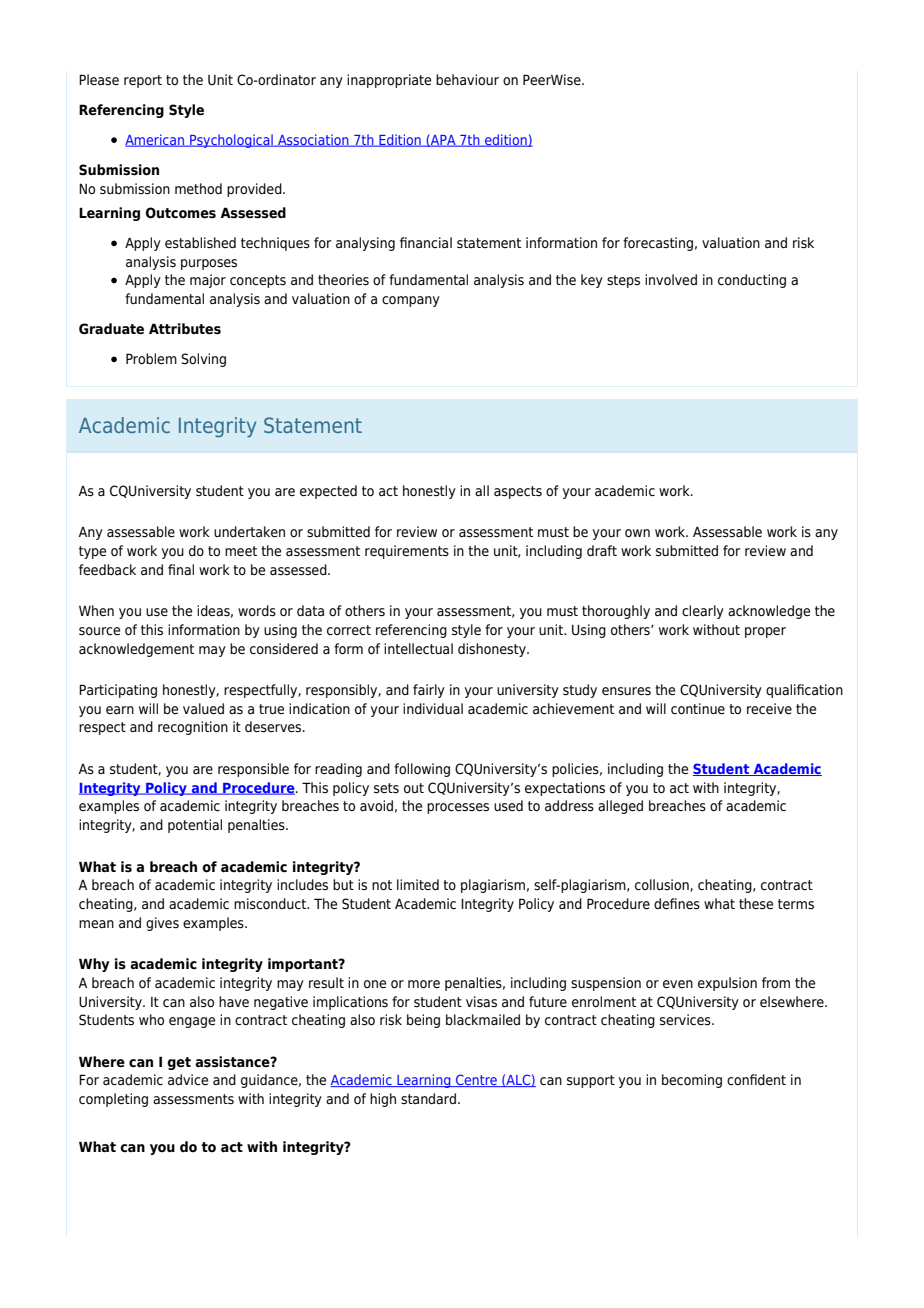 Image resolution: width=924 pixels, height=1308 pixels. Describe the element at coordinates (107, 570) in the page. I see `feedback` at that location.
